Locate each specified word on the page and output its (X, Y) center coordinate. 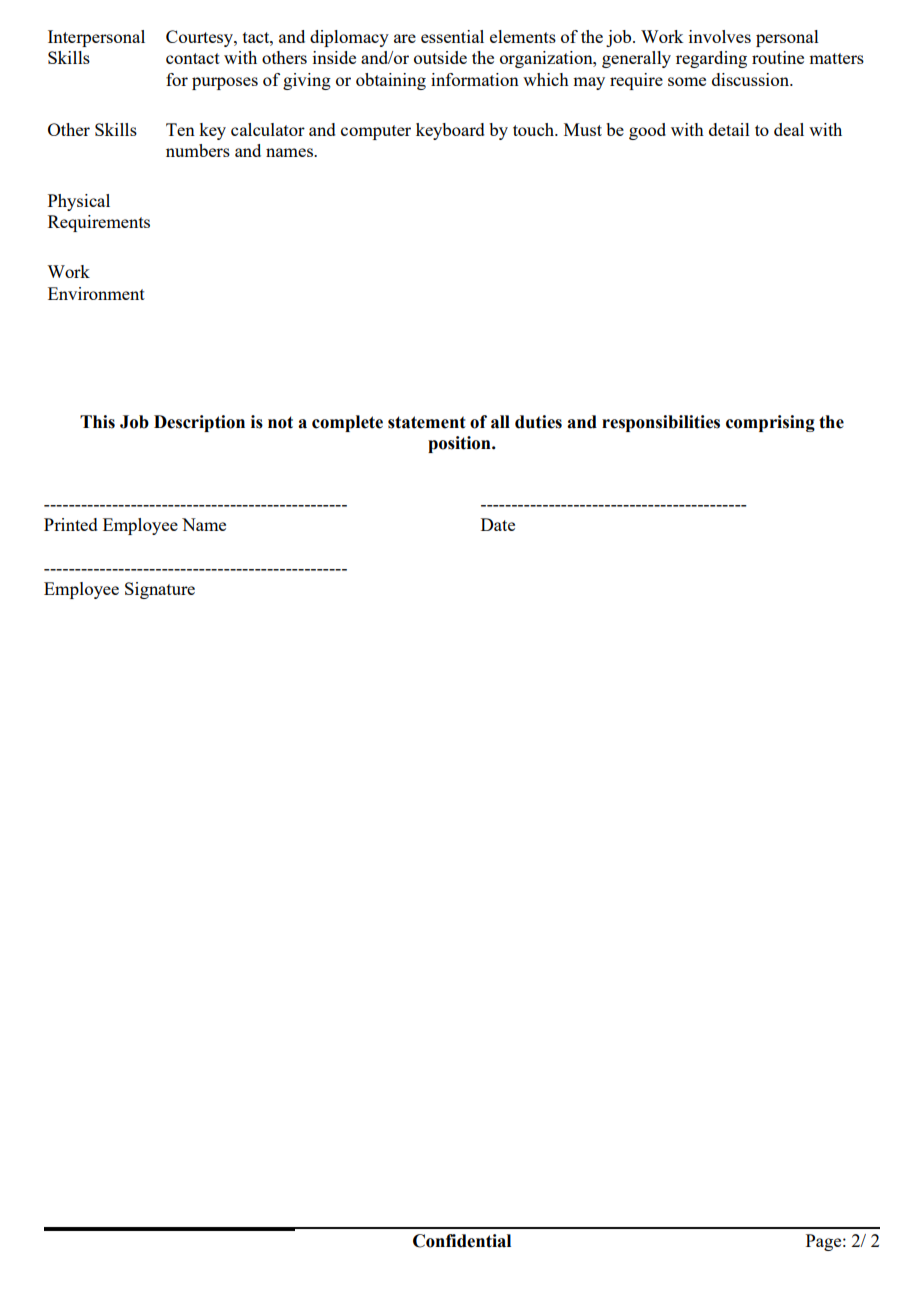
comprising (770, 423)
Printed (71, 524)
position (460, 444)
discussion (752, 79)
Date (498, 524)
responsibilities (661, 423)
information (475, 79)
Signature (160, 590)
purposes (225, 83)
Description (199, 423)
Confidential (462, 1241)
